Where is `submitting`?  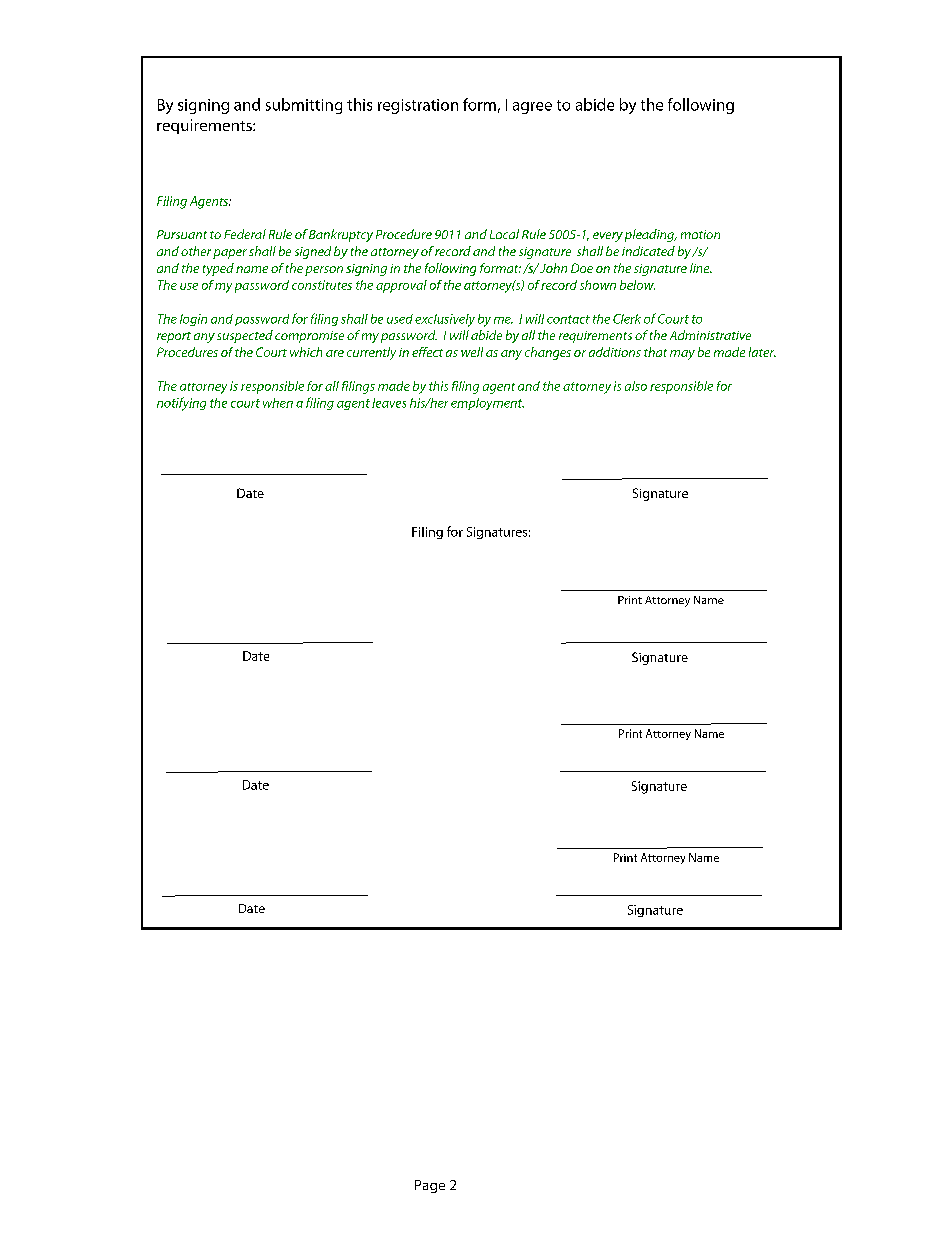 submitting is located at coordinates (304, 106).
